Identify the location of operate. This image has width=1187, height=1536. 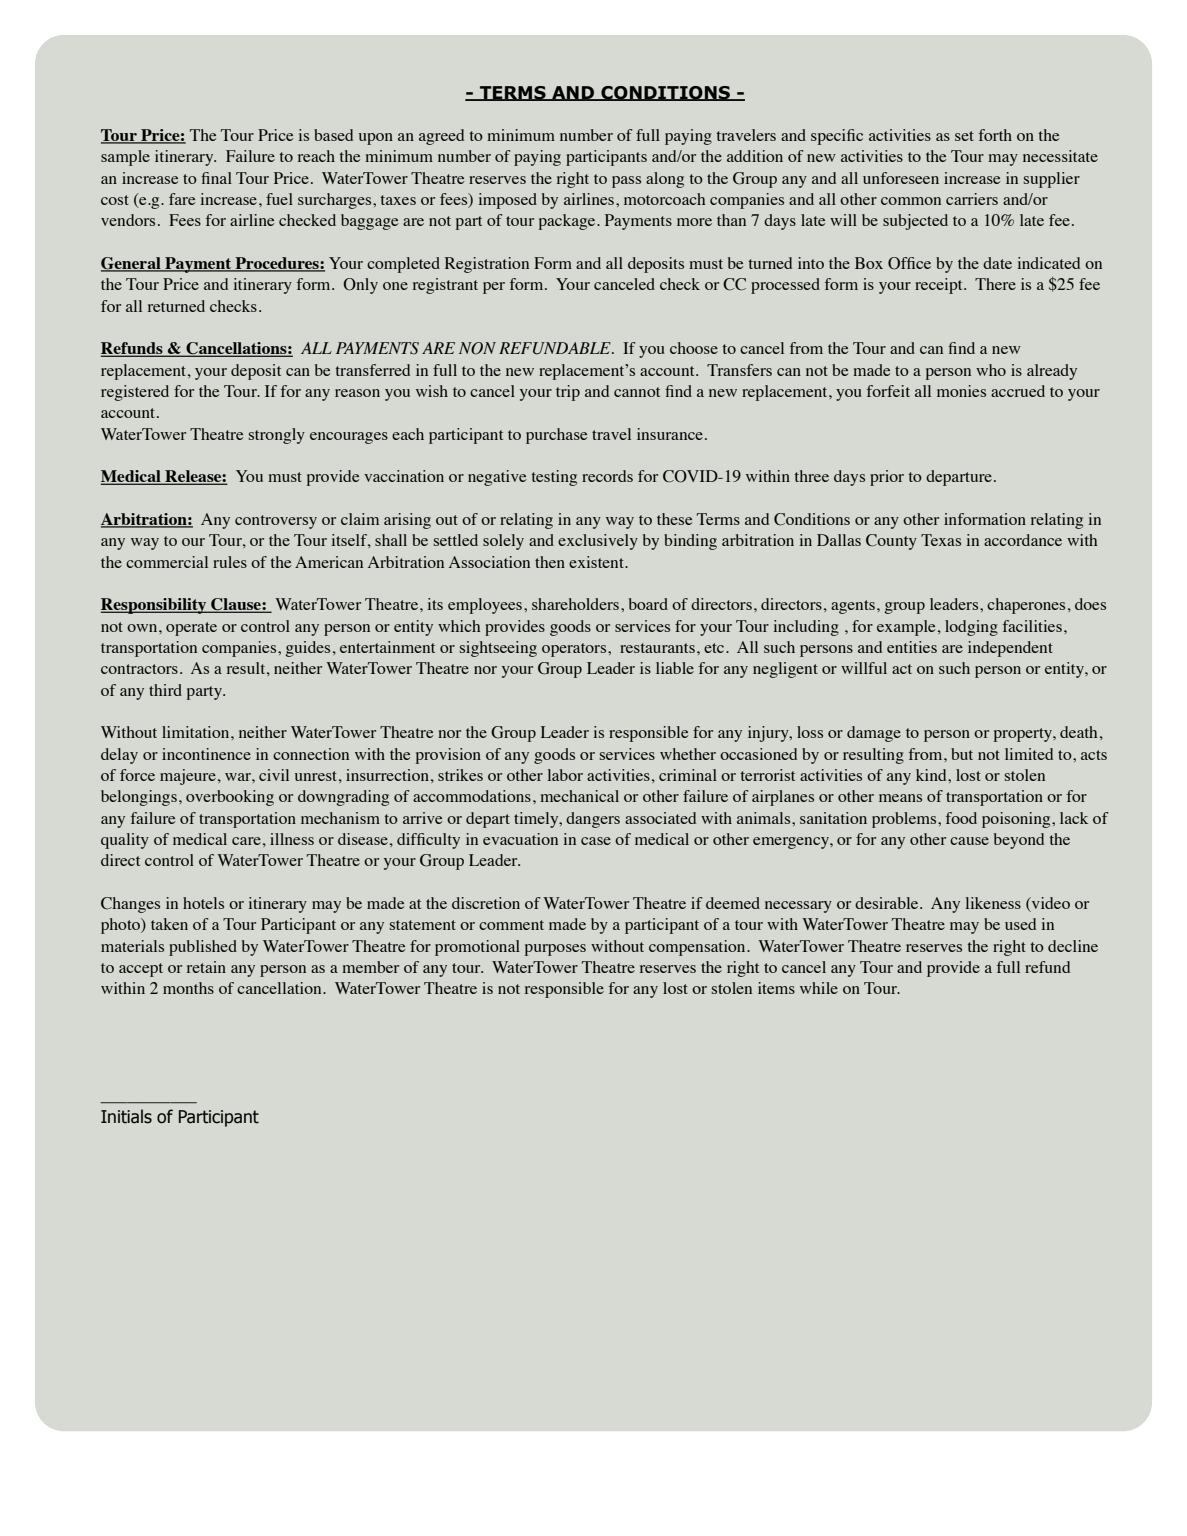
(191, 629).
